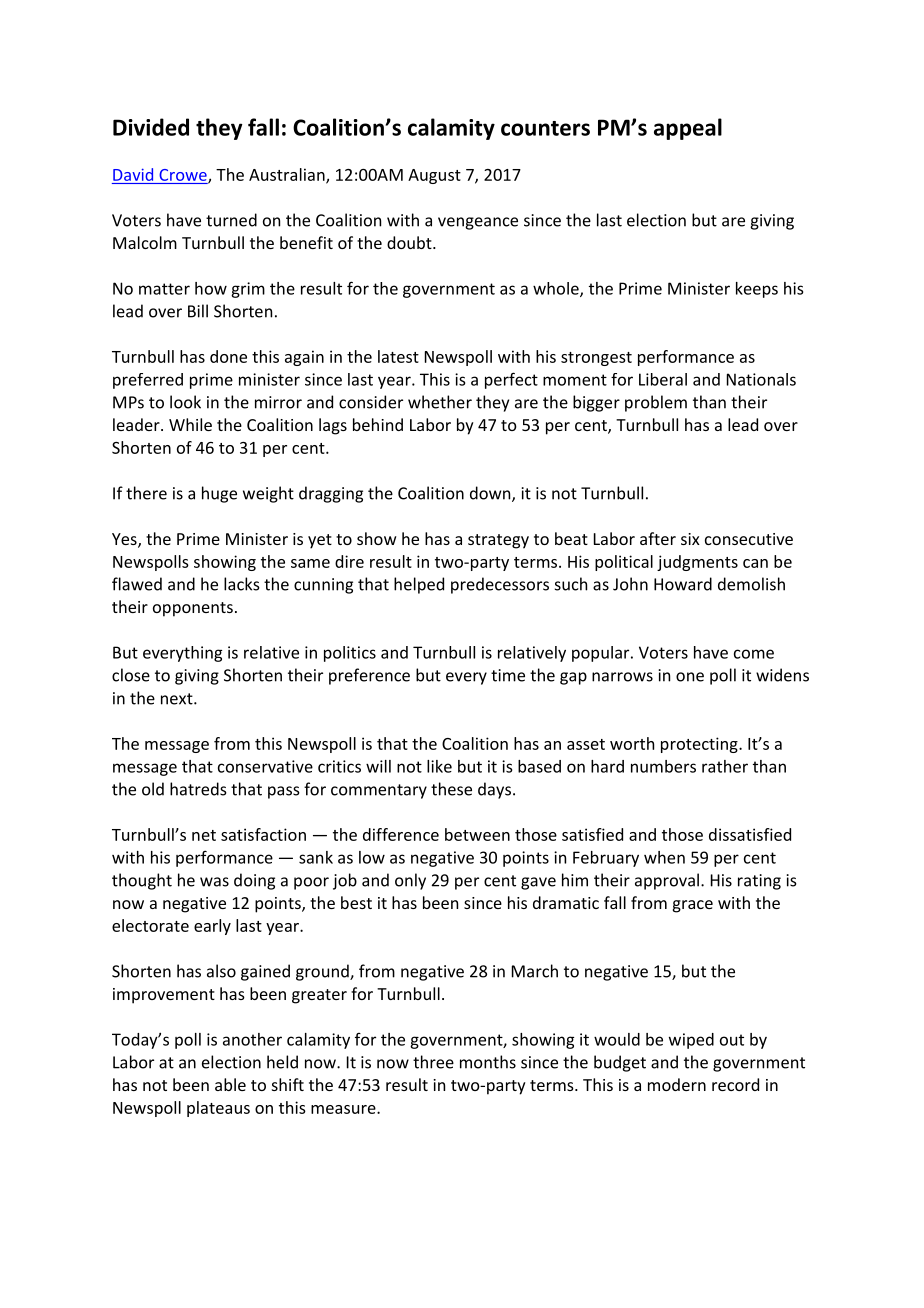 This document has height=1308, width=924. What do you see at coordinates (491, 494) in the document?
I see `down` at bounding box center [491, 494].
